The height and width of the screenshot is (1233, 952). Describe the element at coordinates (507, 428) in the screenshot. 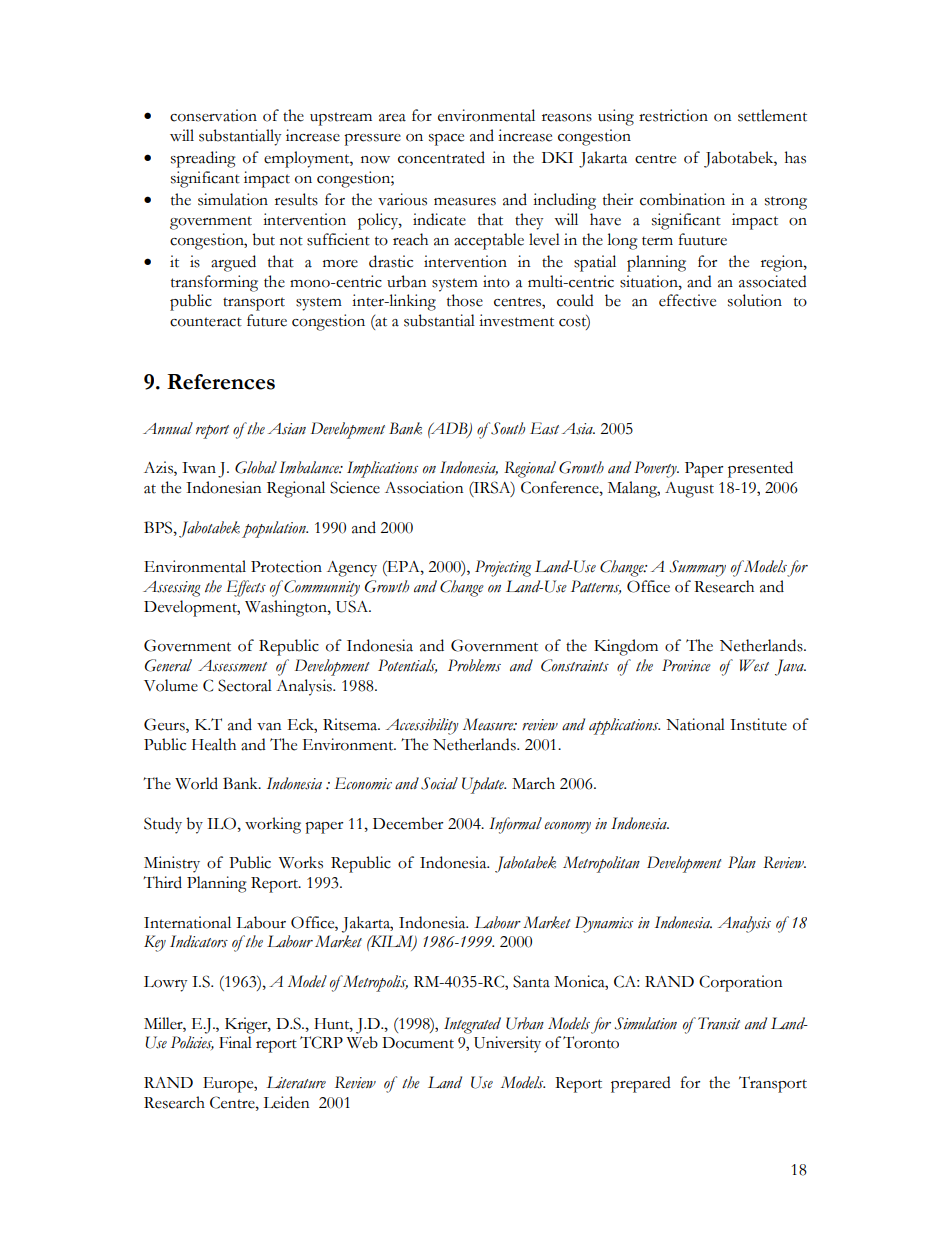

I see `South` at that location.
